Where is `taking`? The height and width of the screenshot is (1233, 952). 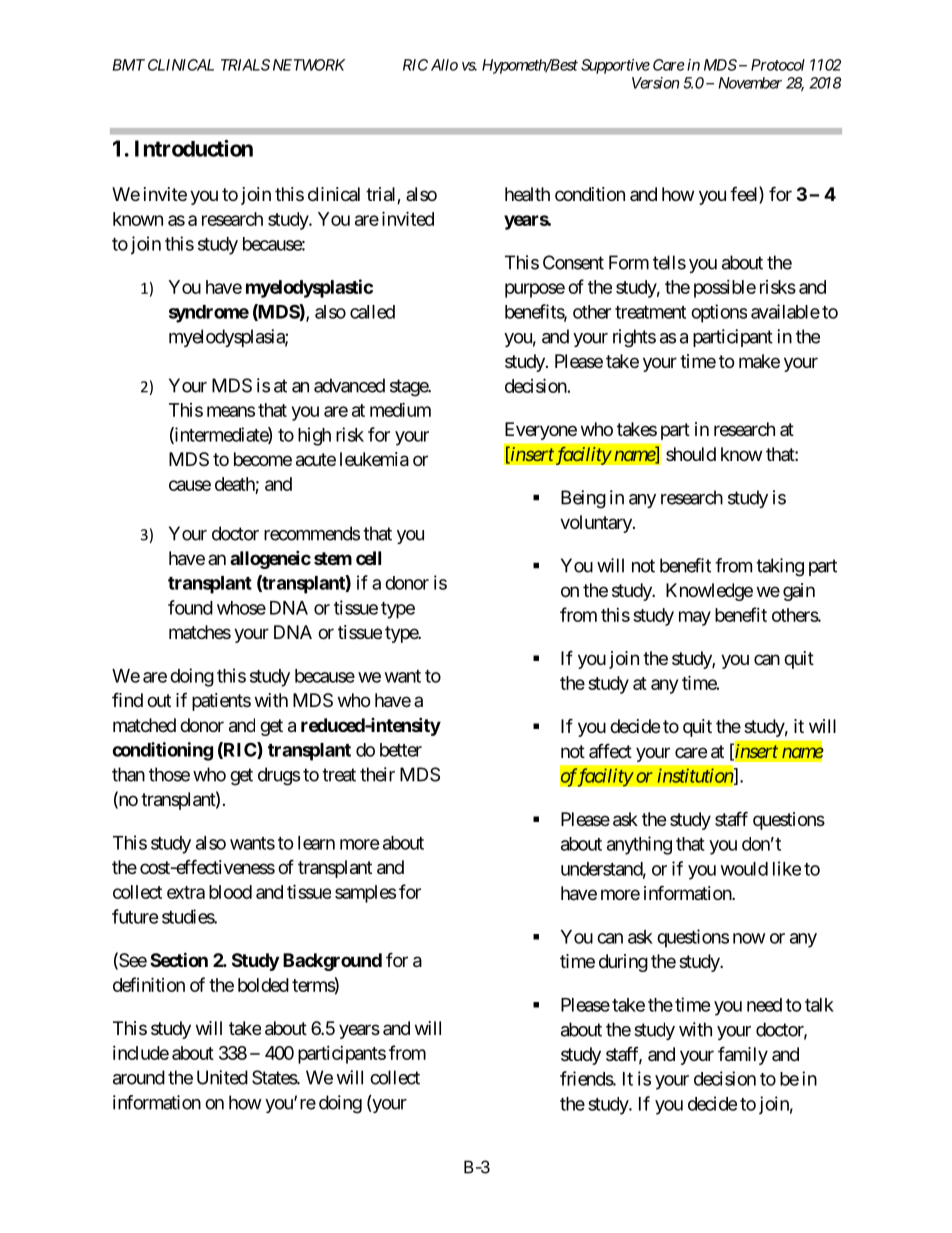
taking is located at coordinates (780, 567).
